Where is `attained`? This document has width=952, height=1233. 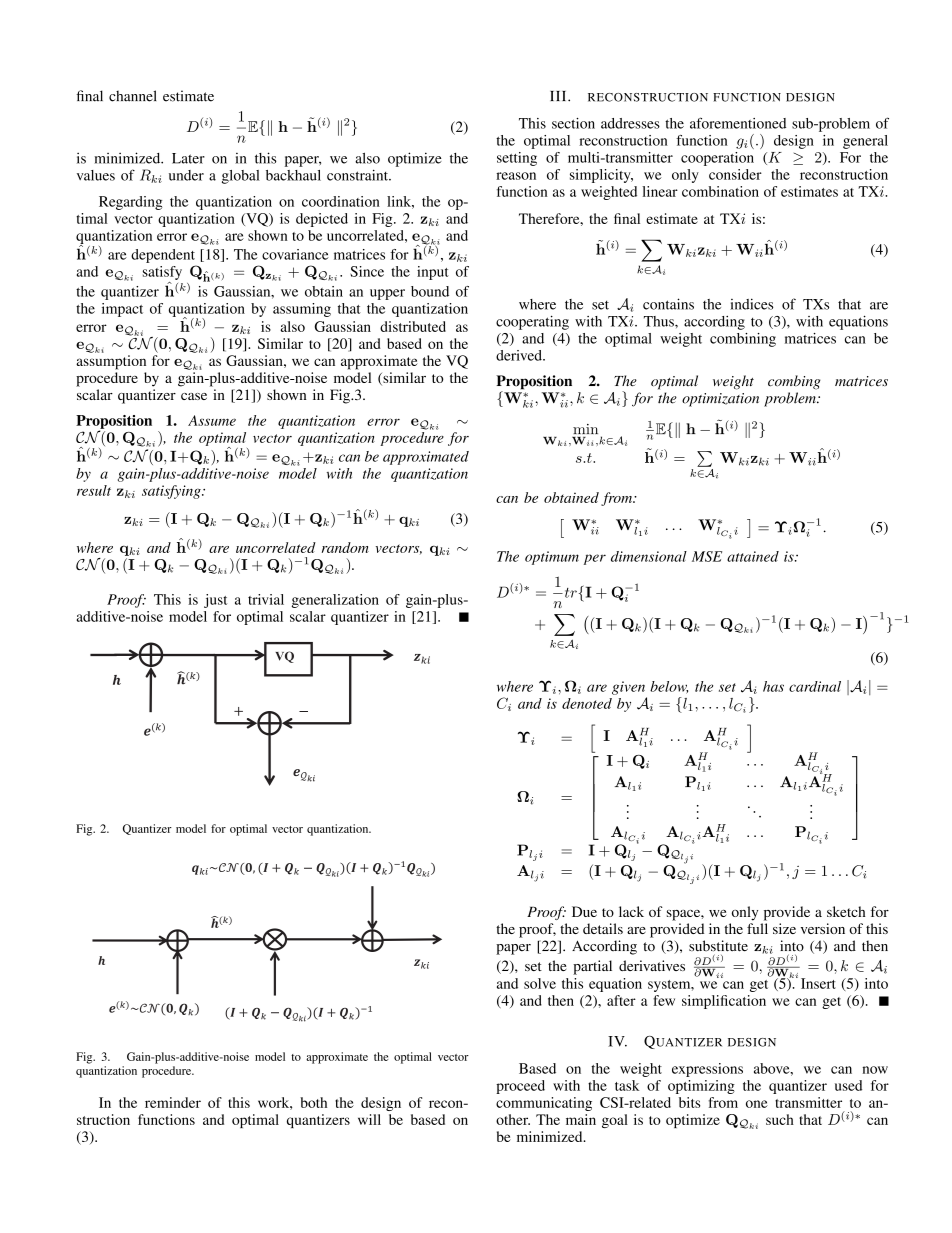 attained is located at coordinates (753, 556).
